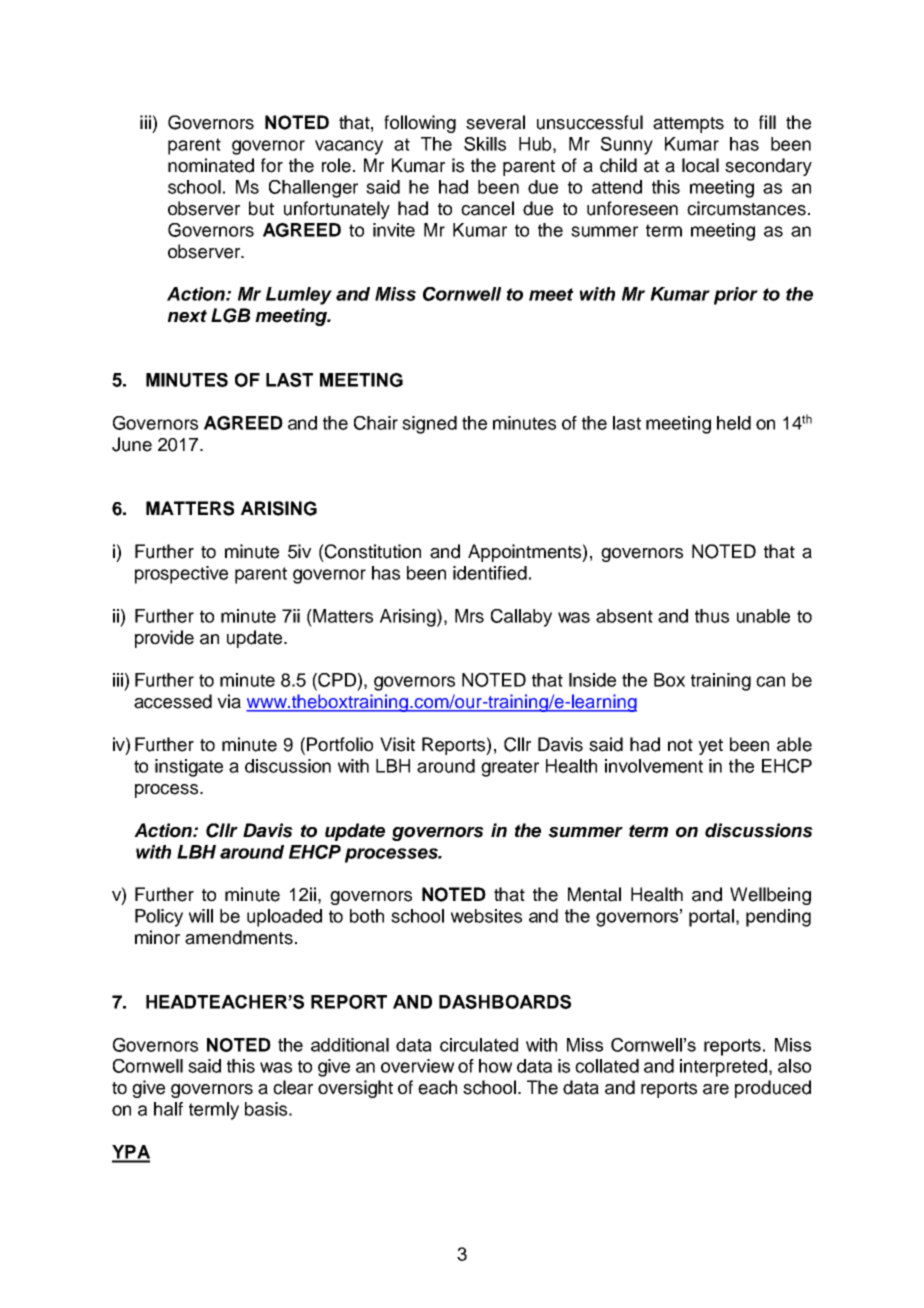 Image resolution: width=924 pixels, height=1308 pixels. What do you see at coordinates (700, 165) in the screenshot?
I see `local` at bounding box center [700, 165].
